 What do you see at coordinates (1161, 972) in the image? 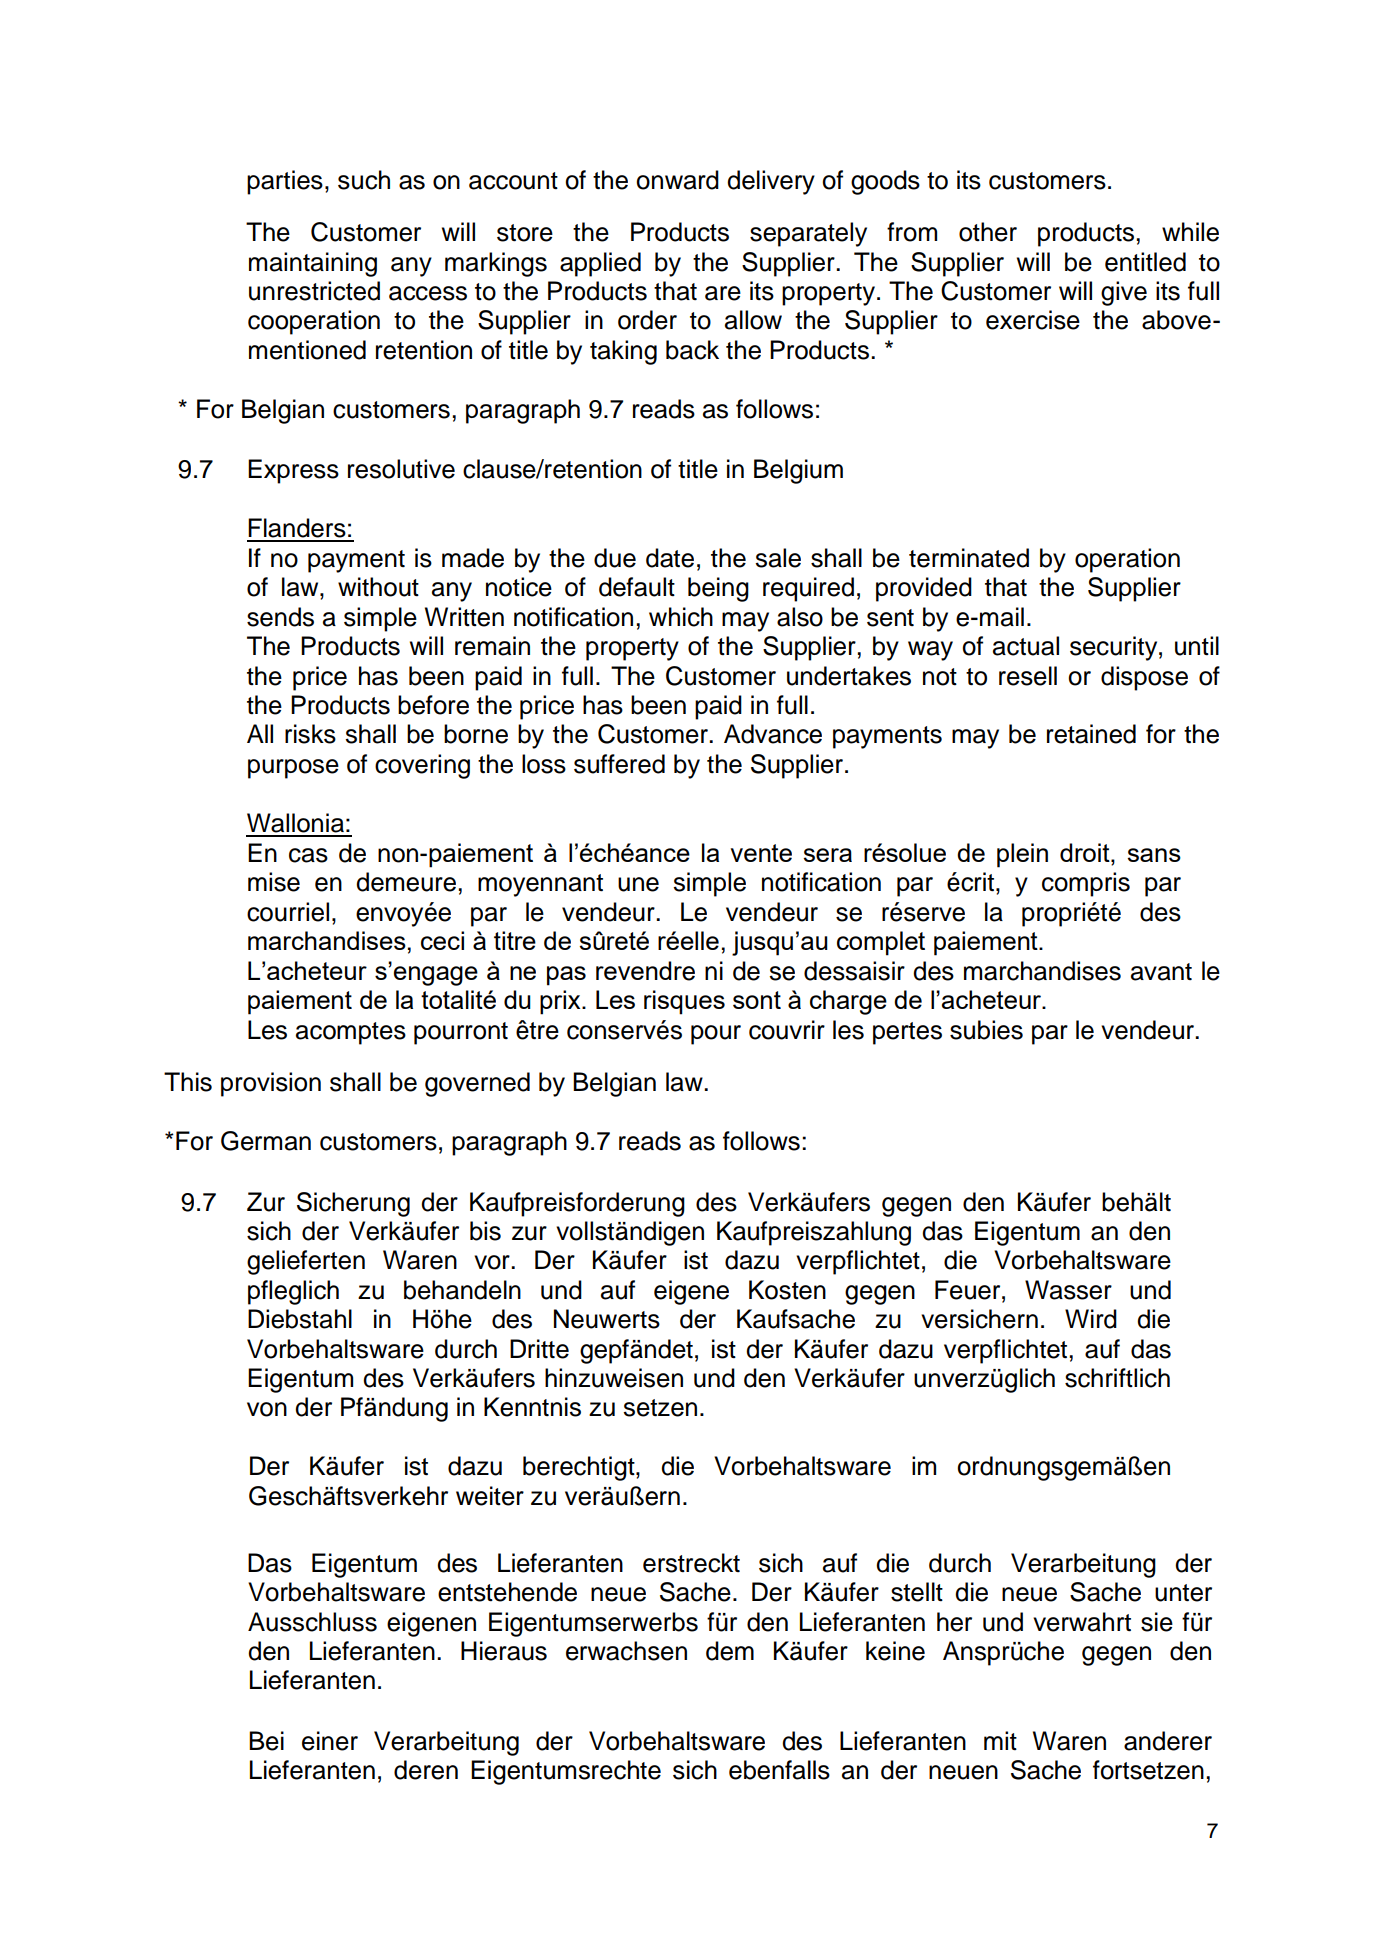
I see `avant` at bounding box center [1161, 972].
